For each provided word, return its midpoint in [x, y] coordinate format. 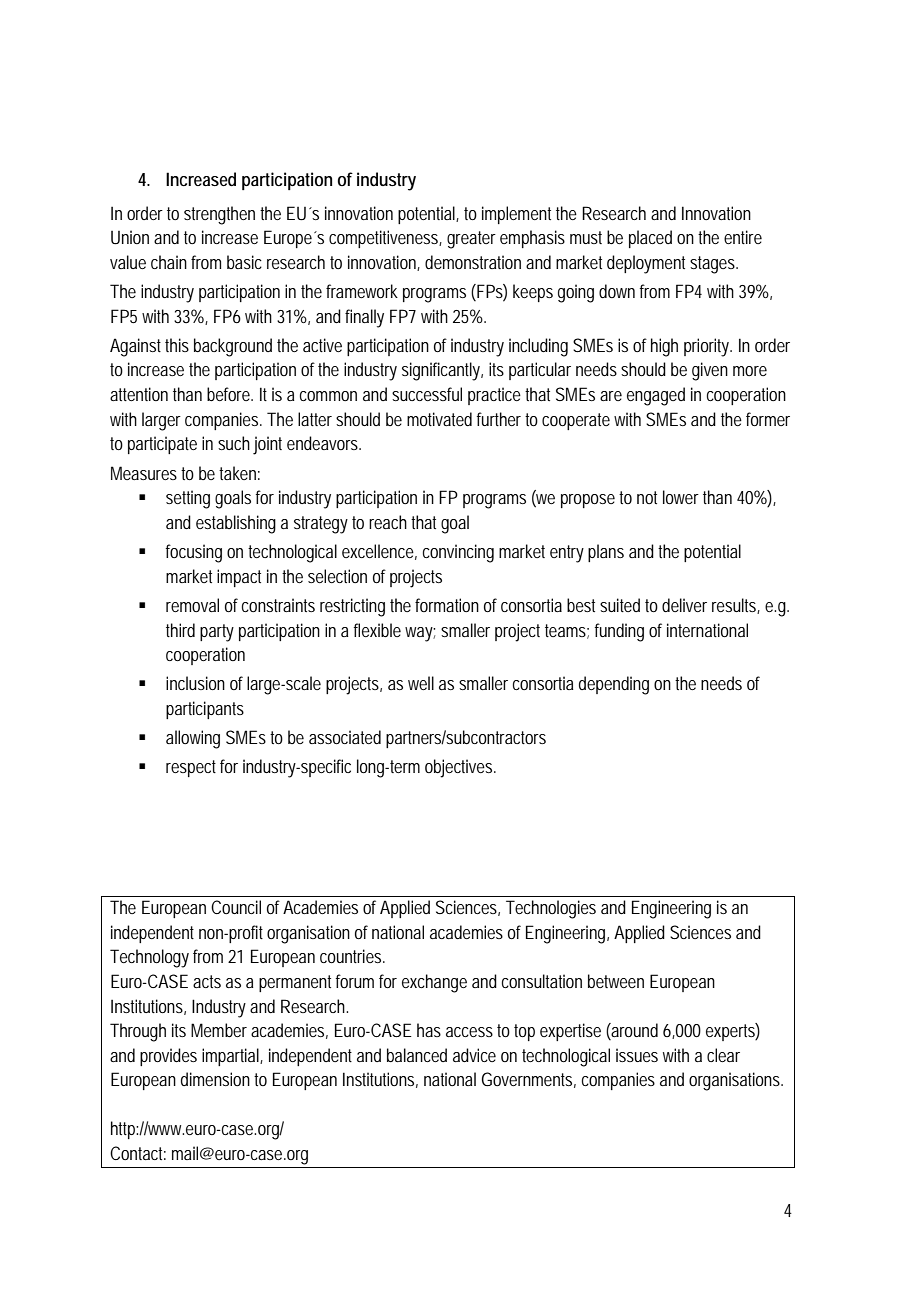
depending [614, 685]
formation [447, 605]
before [230, 394]
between [616, 981]
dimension [215, 1079]
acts [207, 981]
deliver [684, 605]
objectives [460, 768]
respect [191, 768]
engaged [656, 396]
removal [192, 605]
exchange [434, 983]
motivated [439, 419]
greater [471, 240]
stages [714, 265]
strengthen [219, 215]
